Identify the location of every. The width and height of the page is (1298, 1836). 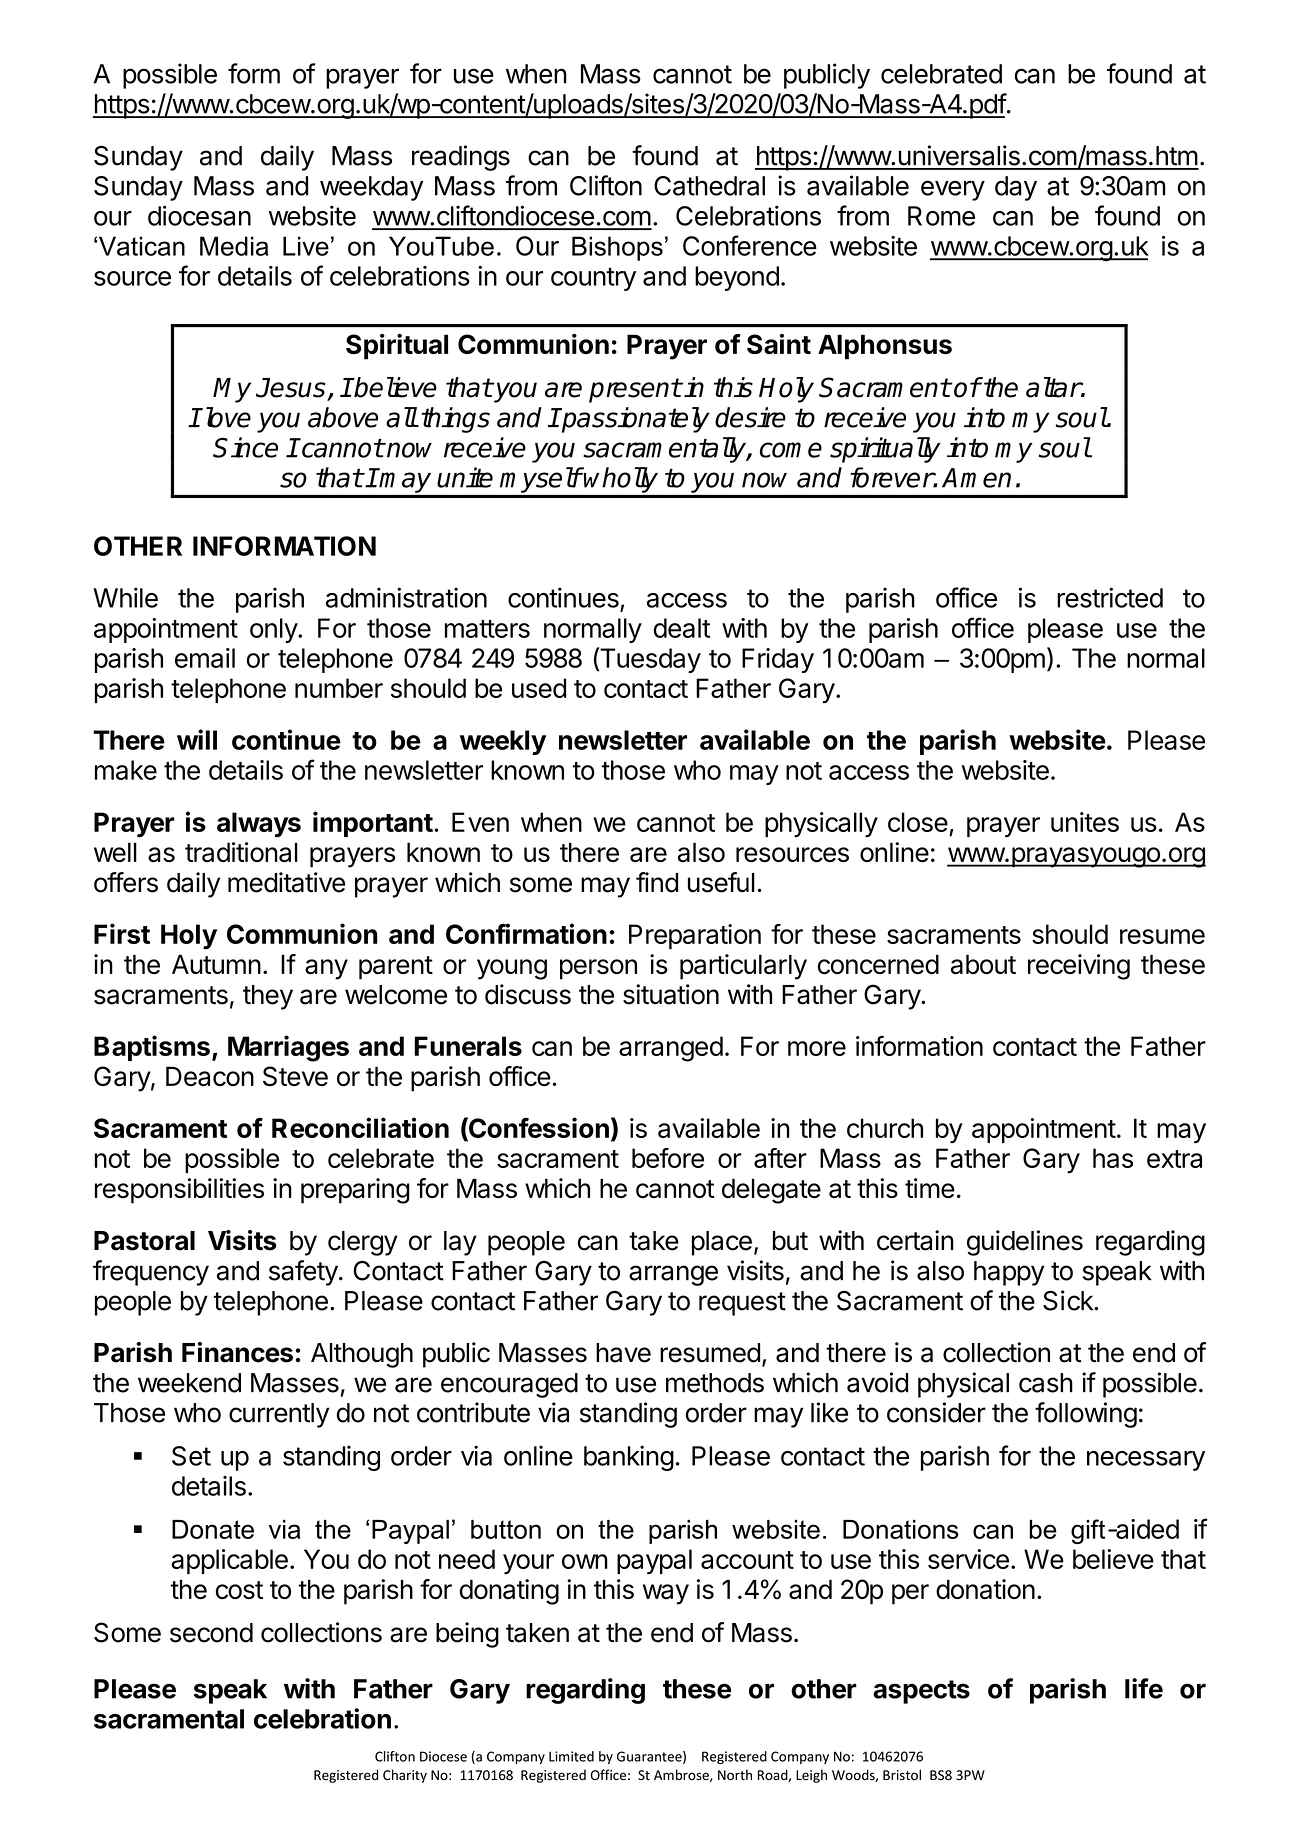
(953, 190).
